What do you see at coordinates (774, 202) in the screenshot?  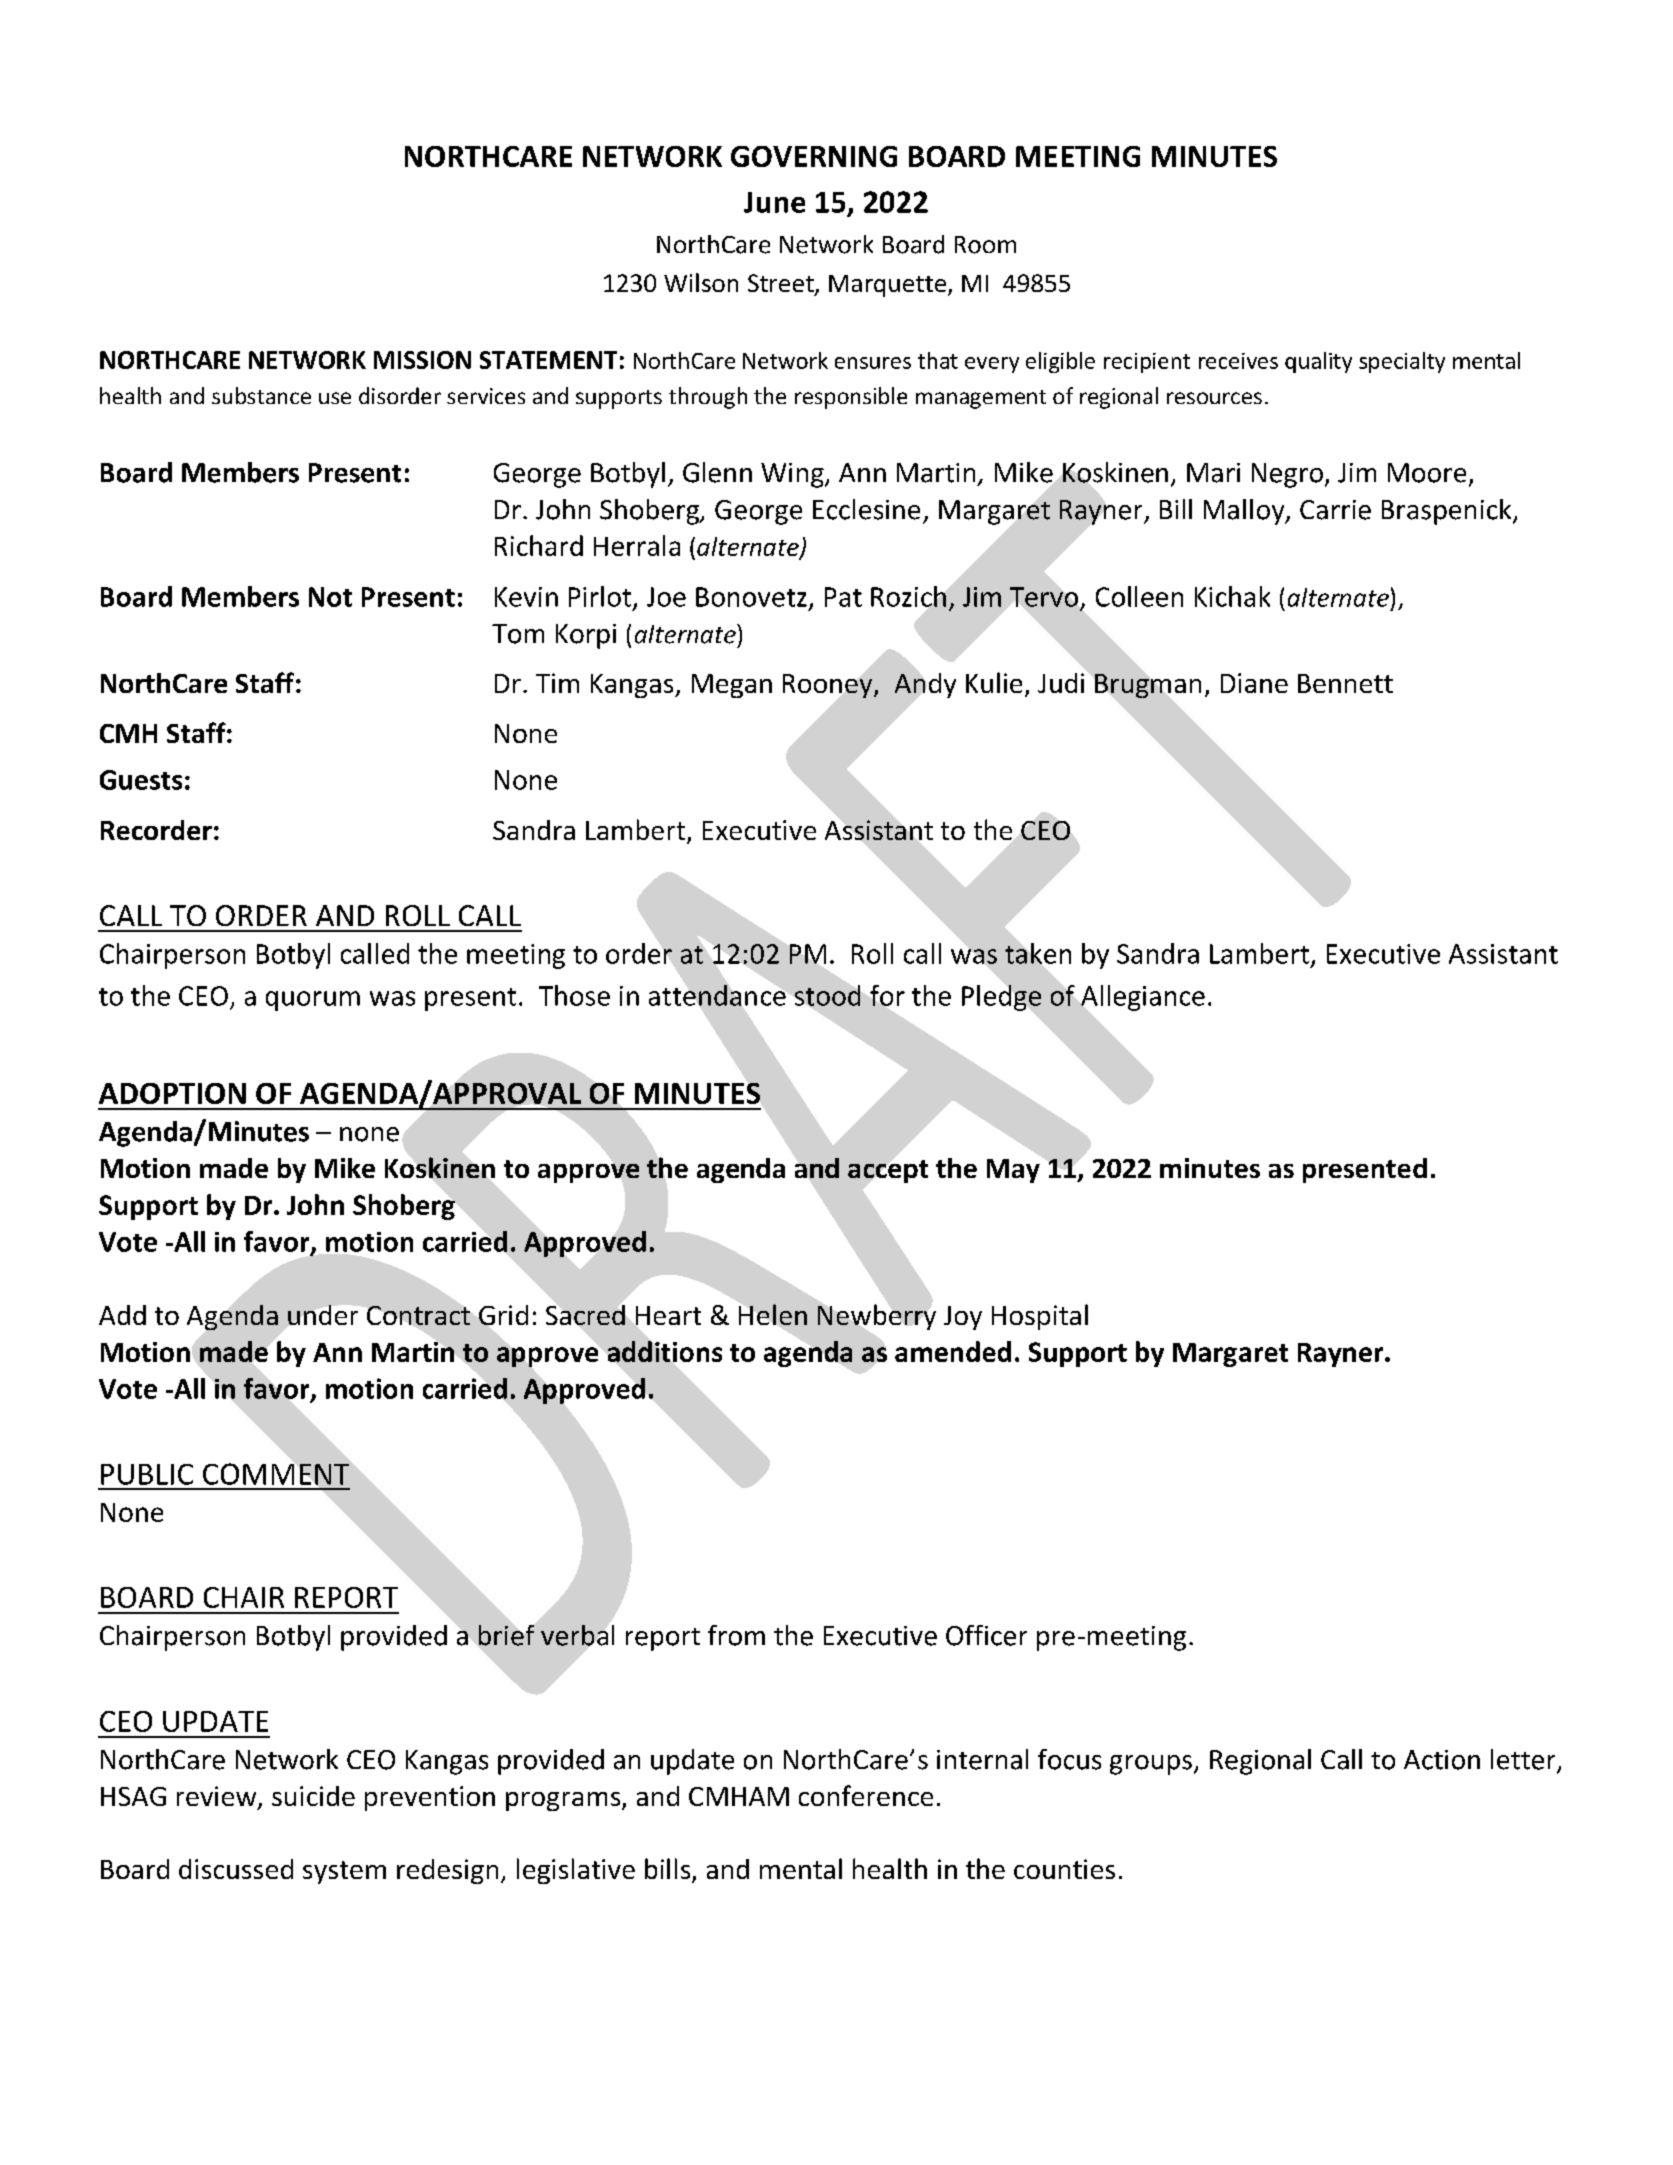 I see `June` at bounding box center [774, 202].
